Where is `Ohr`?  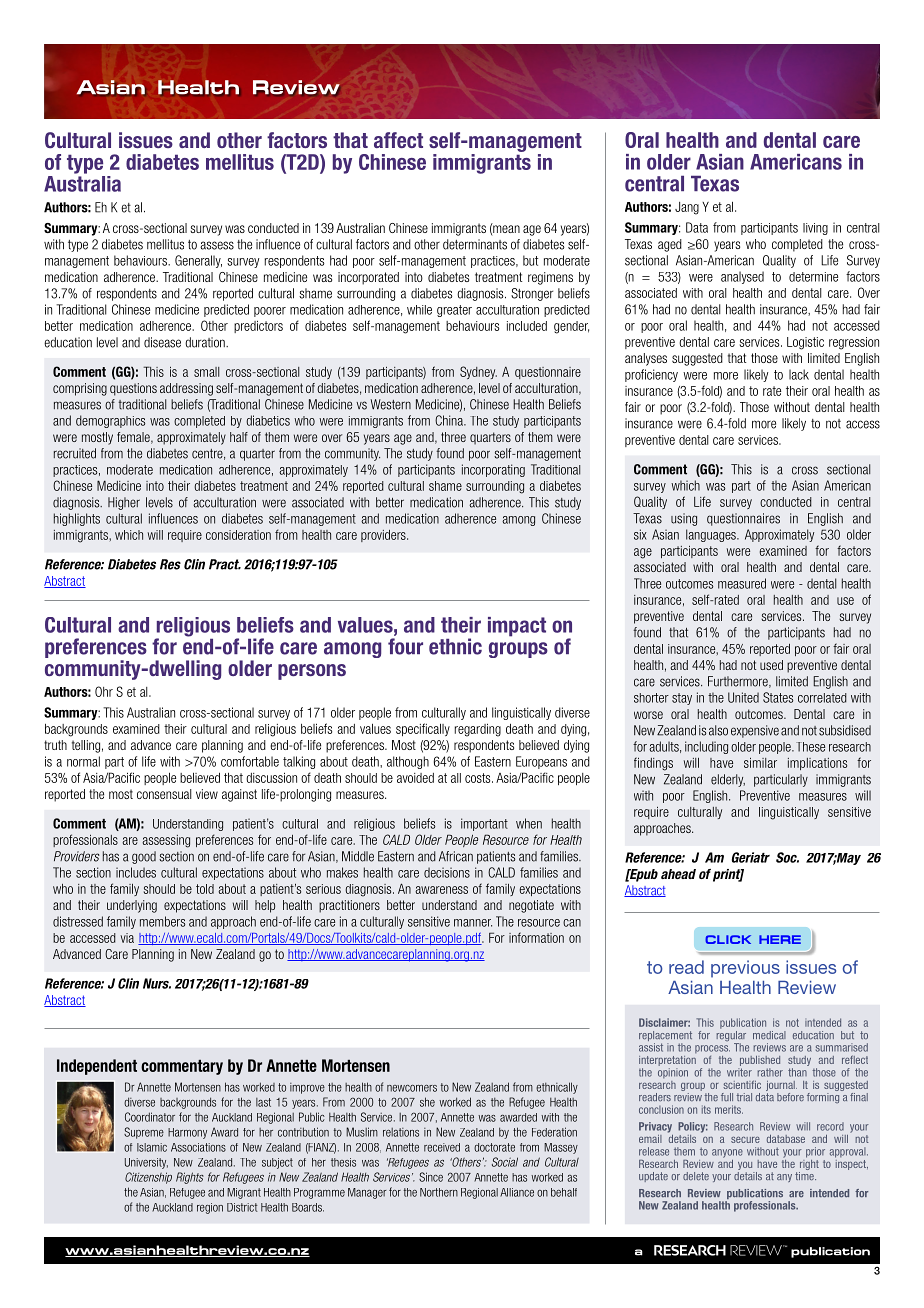
Ohr is located at coordinates (104, 691).
